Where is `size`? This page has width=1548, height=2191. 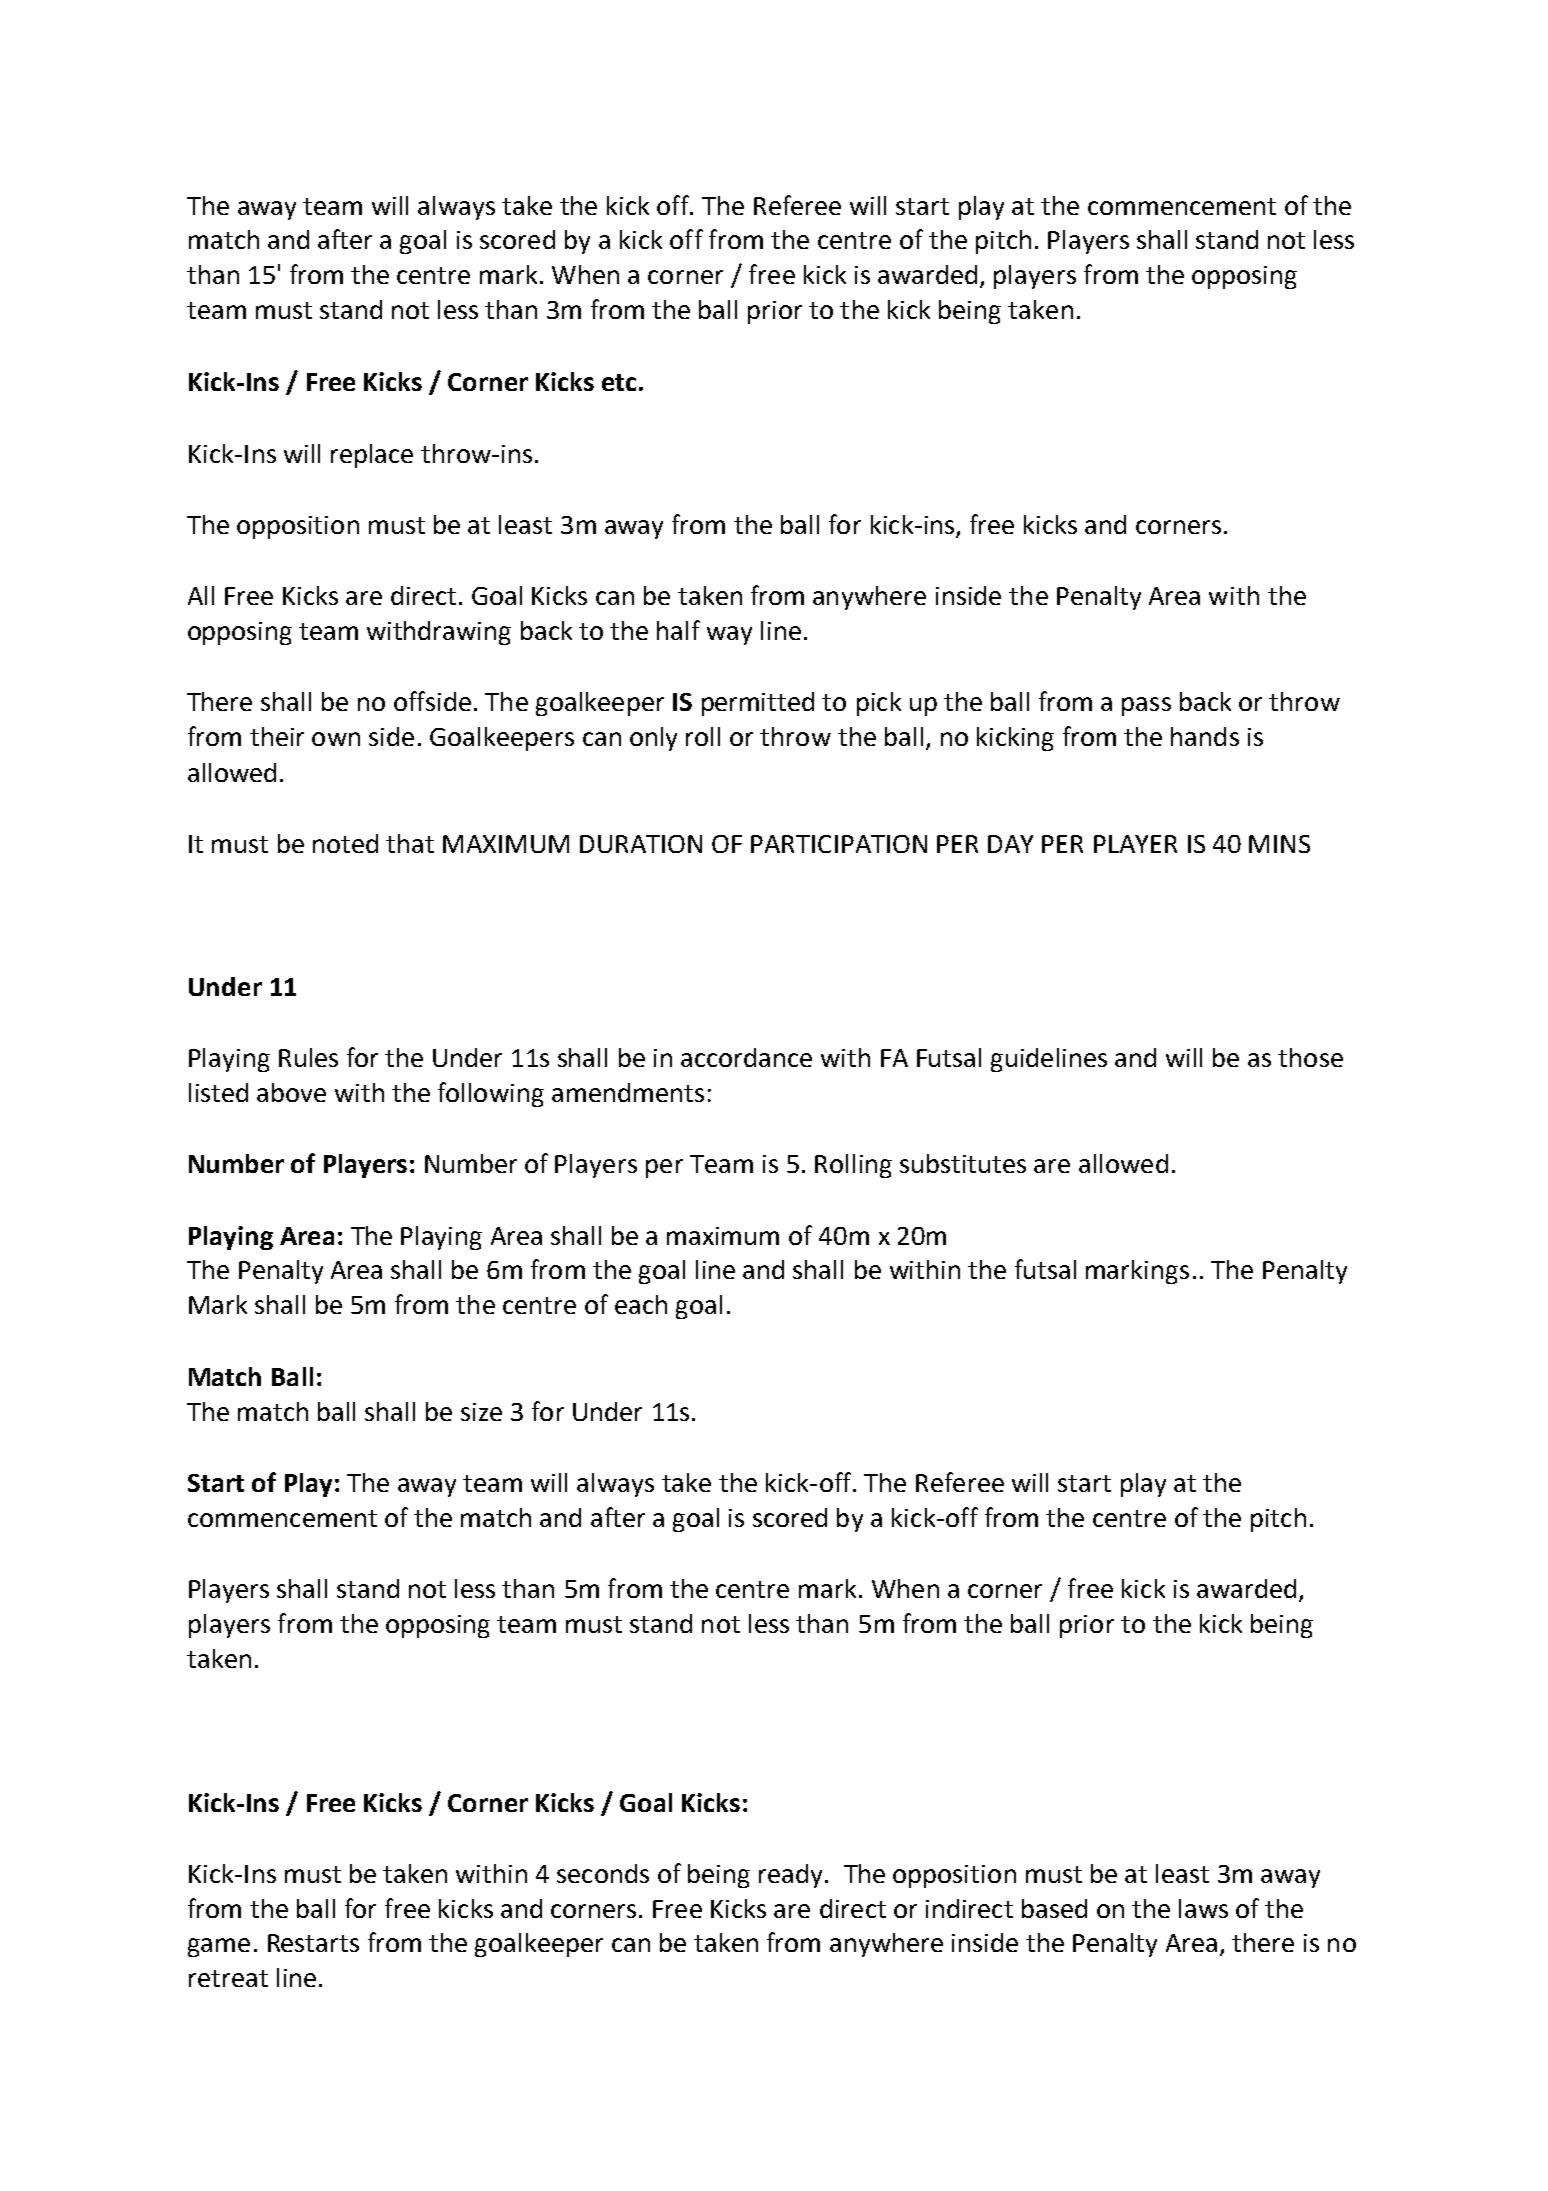
size is located at coordinates (481, 1412).
